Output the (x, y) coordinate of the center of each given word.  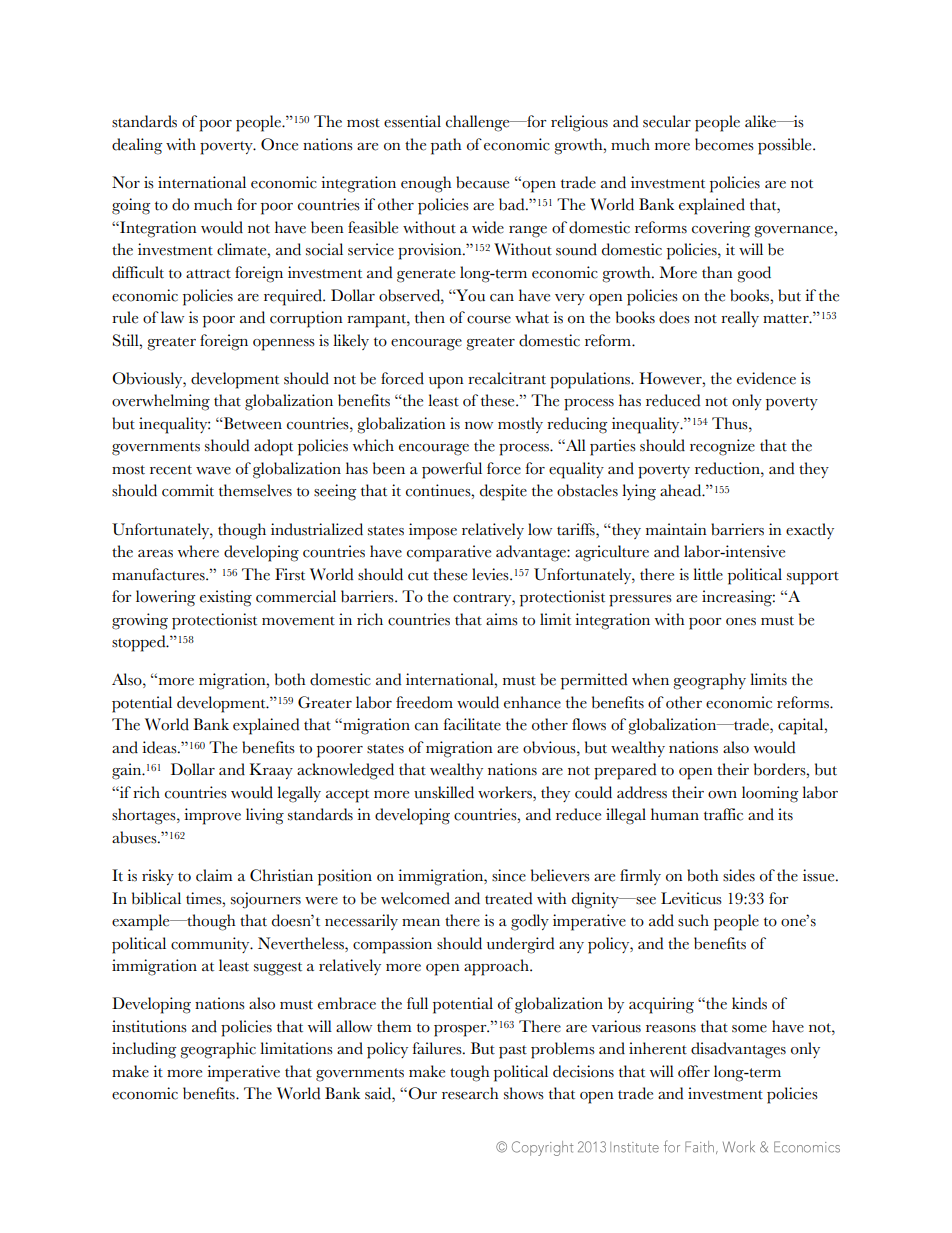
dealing (137, 146)
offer (694, 1071)
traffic (723, 814)
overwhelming (161, 402)
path (446, 146)
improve (212, 816)
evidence (766, 378)
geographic (218, 1050)
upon (446, 383)
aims (502, 619)
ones (741, 622)
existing (226, 598)
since (509, 875)
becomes (724, 144)
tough (470, 1073)
